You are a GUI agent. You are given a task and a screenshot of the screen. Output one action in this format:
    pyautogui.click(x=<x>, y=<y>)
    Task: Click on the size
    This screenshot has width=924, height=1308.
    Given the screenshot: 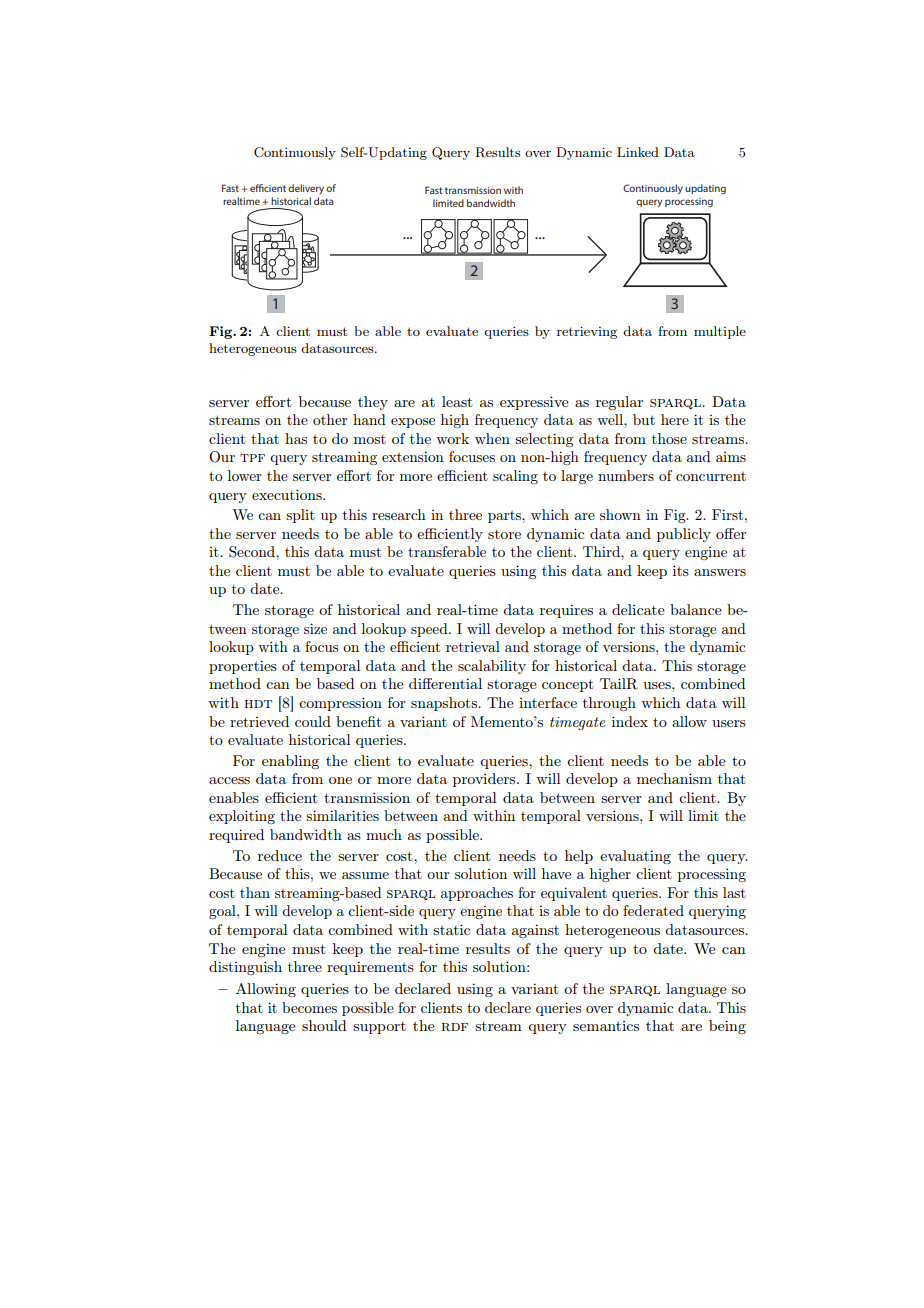 What is the action you would take?
    pyautogui.click(x=315, y=628)
